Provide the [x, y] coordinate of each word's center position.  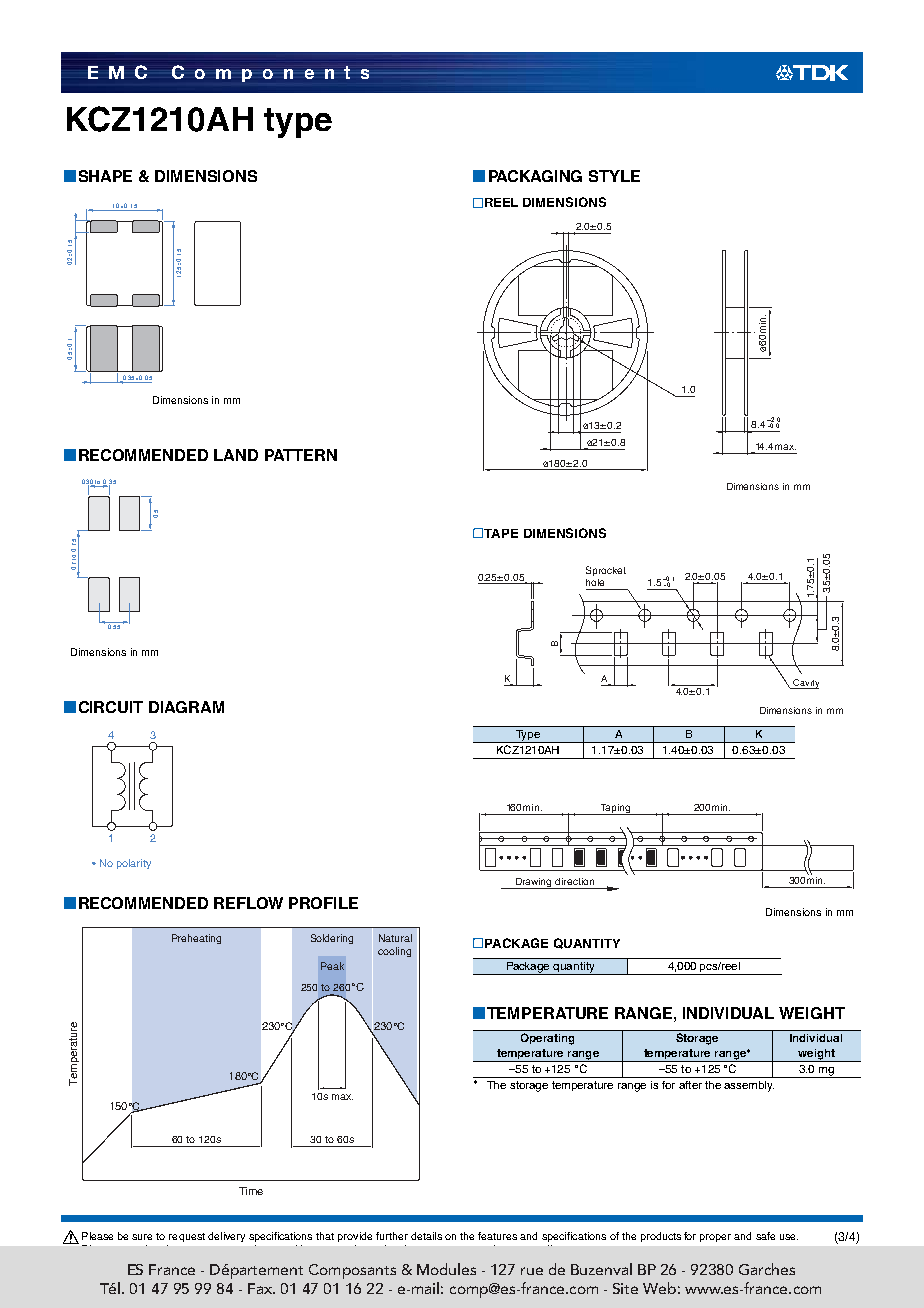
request [187, 1237]
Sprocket [606, 571]
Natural [395, 938]
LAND [236, 455]
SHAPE [105, 176]
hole [595, 582]
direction [574, 881]
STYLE [614, 176]
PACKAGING [535, 176]
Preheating [196, 939]
